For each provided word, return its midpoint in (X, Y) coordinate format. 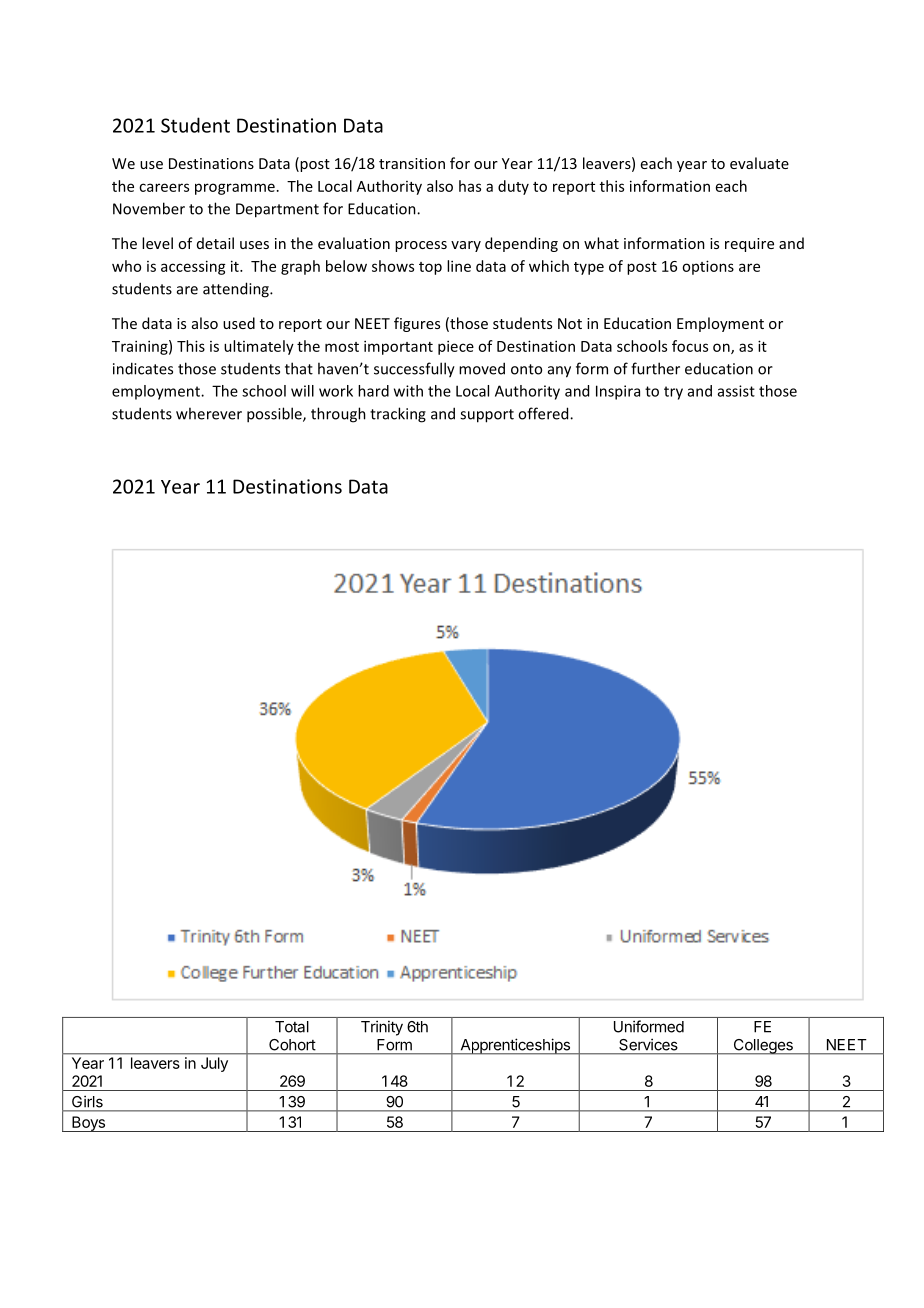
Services (648, 1045)
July (214, 1064)
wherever (209, 413)
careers (164, 187)
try (673, 393)
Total (292, 1027)
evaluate (759, 163)
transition (412, 163)
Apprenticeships (515, 1046)
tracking (398, 415)
